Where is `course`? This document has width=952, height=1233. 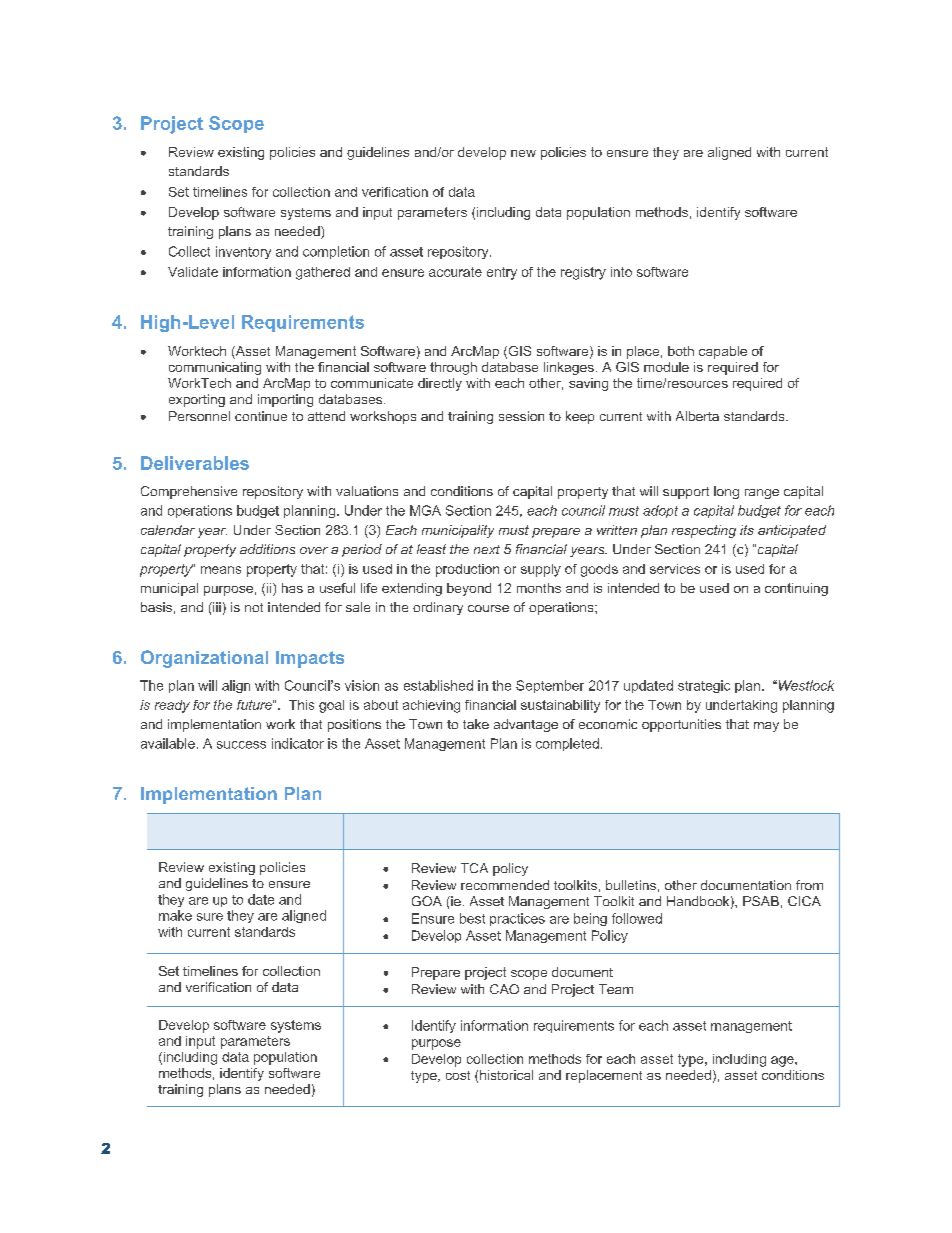
course is located at coordinates (488, 608).
